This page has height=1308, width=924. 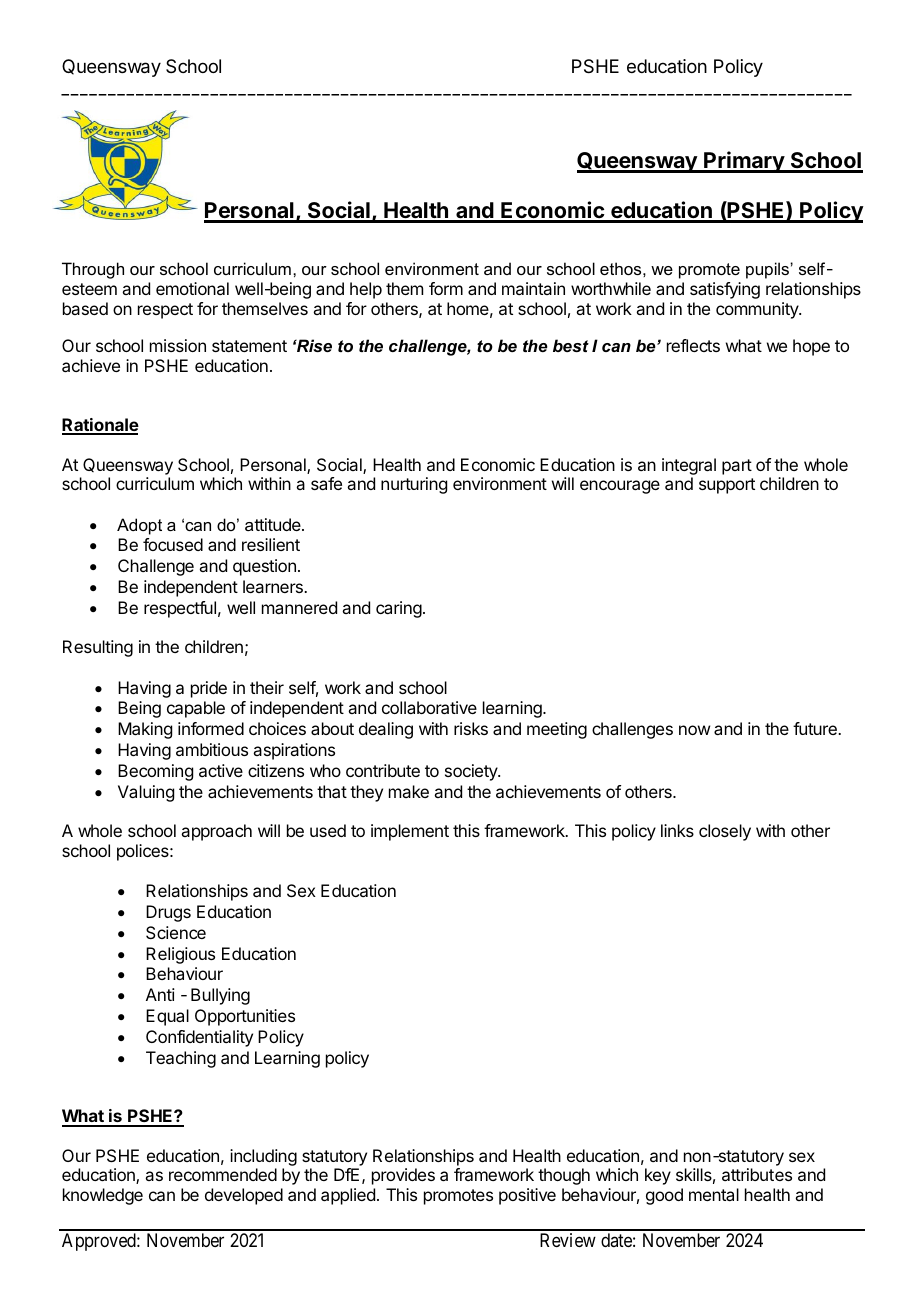 I want to click on Drugs, so click(x=168, y=913).
